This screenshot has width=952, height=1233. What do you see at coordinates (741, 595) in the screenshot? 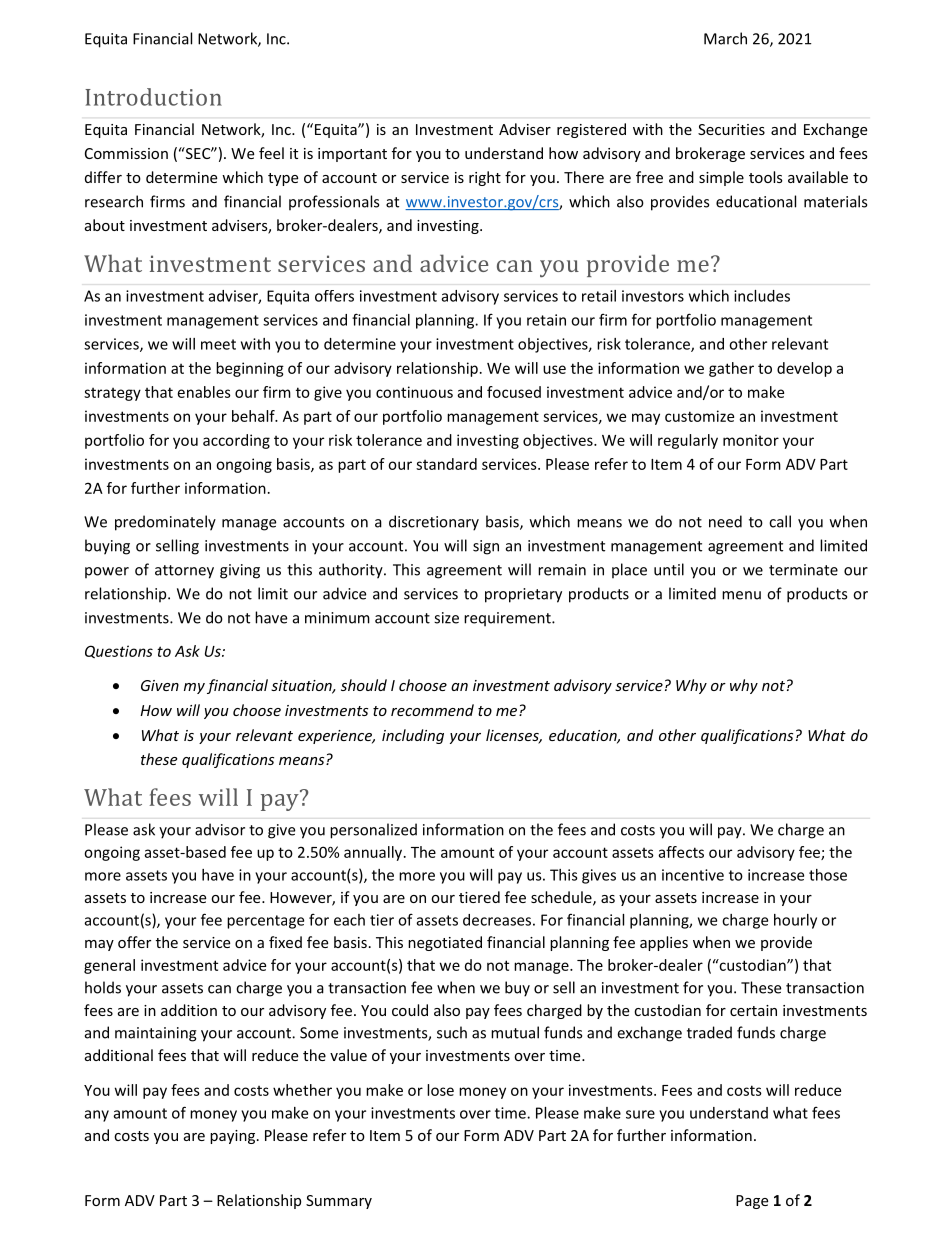
I see `menu` at bounding box center [741, 595].
